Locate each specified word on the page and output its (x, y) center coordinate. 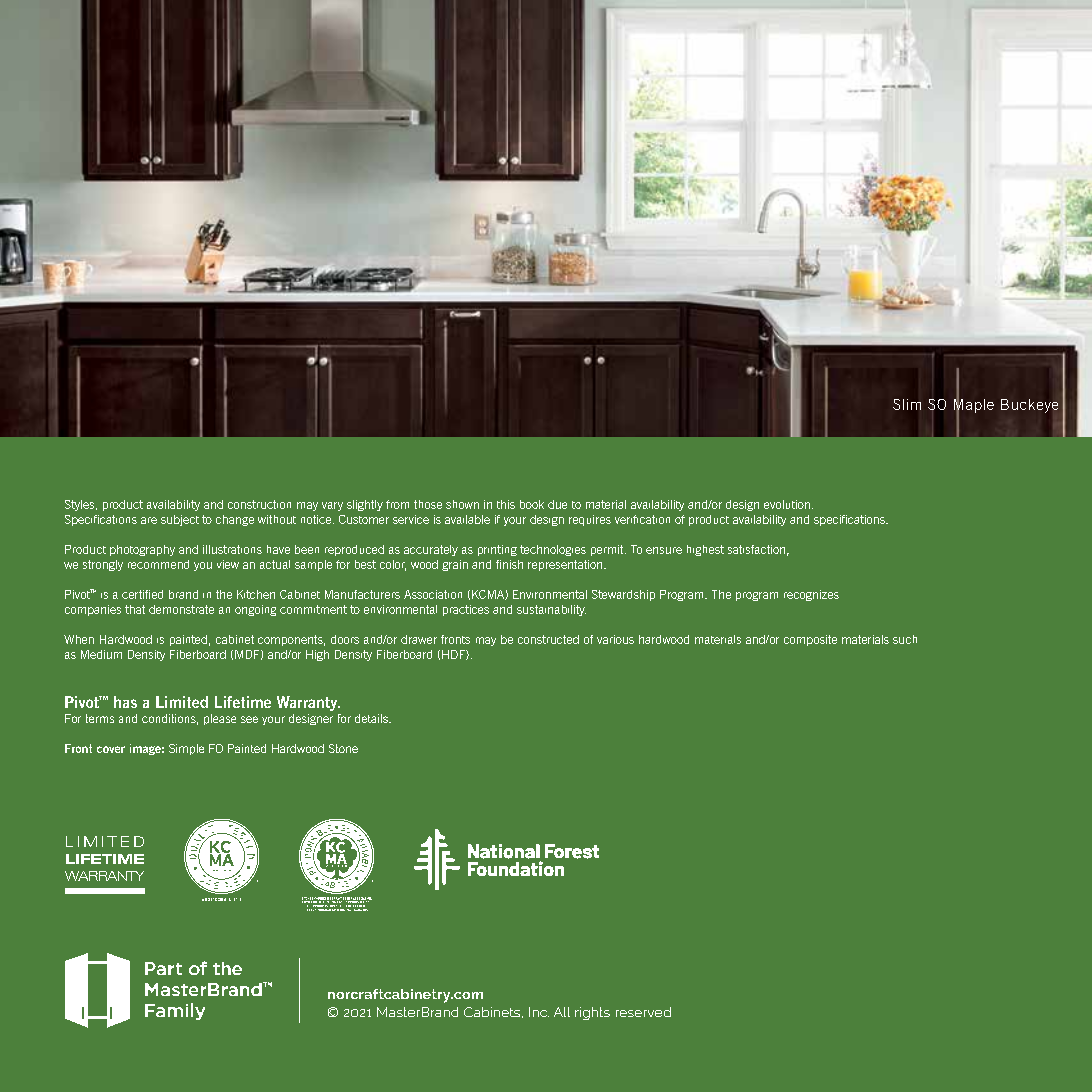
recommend (158, 564)
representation (566, 565)
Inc (539, 1012)
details (372, 718)
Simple (186, 749)
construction (259, 504)
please (220, 719)
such (905, 639)
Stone (343, 748)
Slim (907, 404)
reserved (643, 1012)
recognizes (811, 595)
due (557, 504)
